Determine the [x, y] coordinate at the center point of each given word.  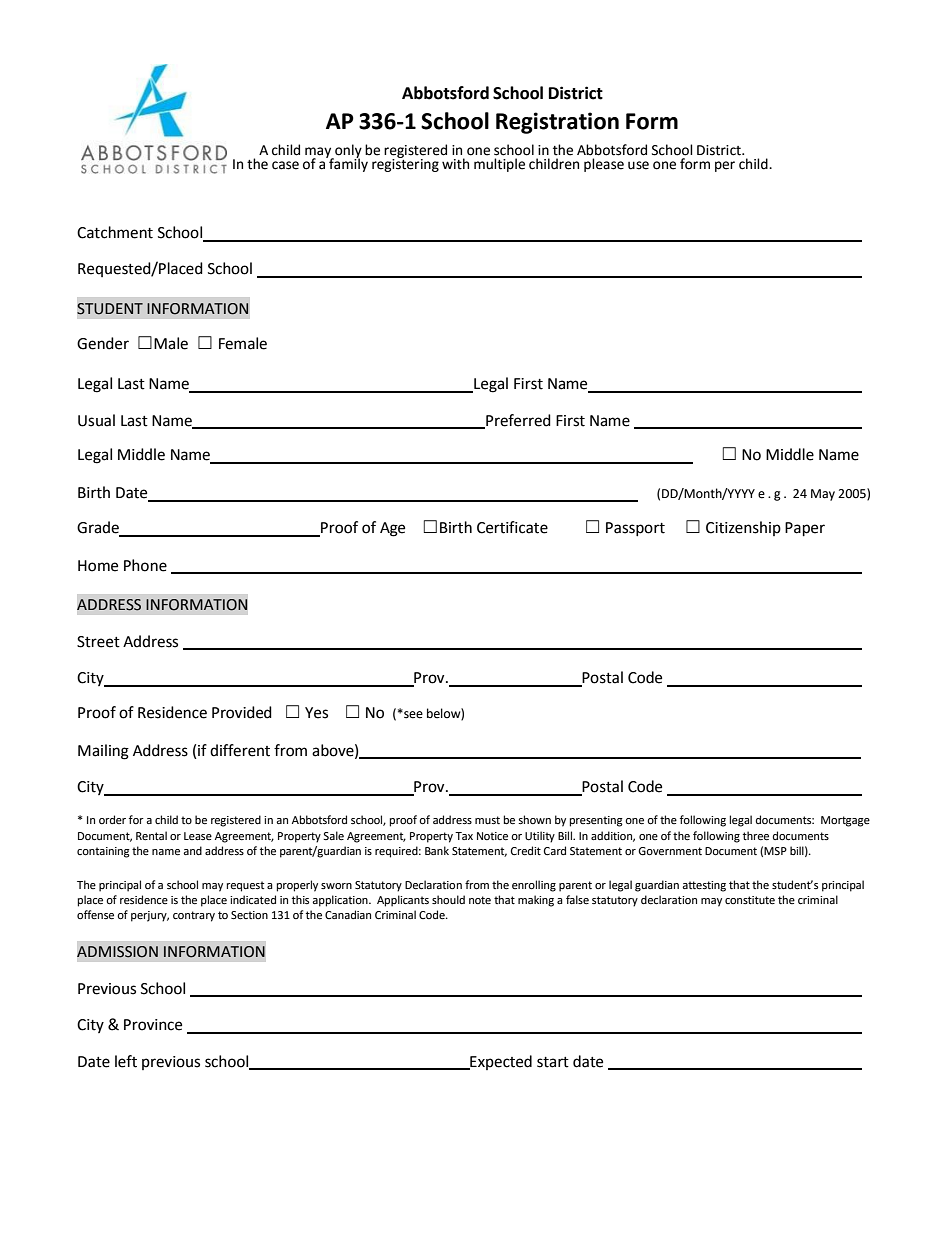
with [455, 164]
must [487, 820]
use [638, 165]
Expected [500, 1062]
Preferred [517, 421]
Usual [96, 420]
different [240, 750]
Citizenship [743, 528]
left [126, 1061]
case [285, 165]
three [756, 836]
